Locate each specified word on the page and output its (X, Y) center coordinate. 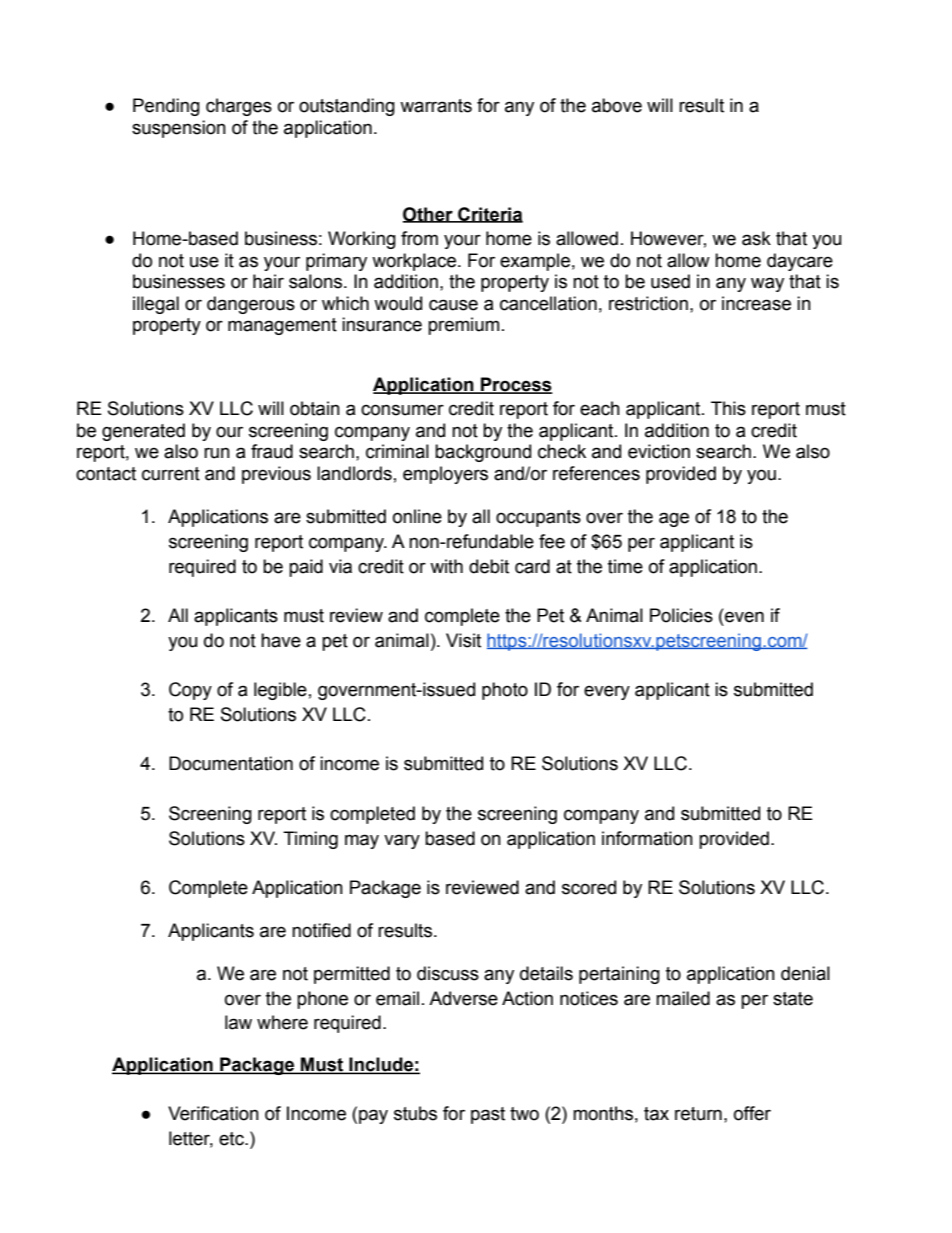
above (617, 105)
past (488, 1115)
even (744, 617)
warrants (436, 106)
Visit (463, 640)
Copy (190, 691)
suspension (179, 129)
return (698, 1114)
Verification (213, 1113)
